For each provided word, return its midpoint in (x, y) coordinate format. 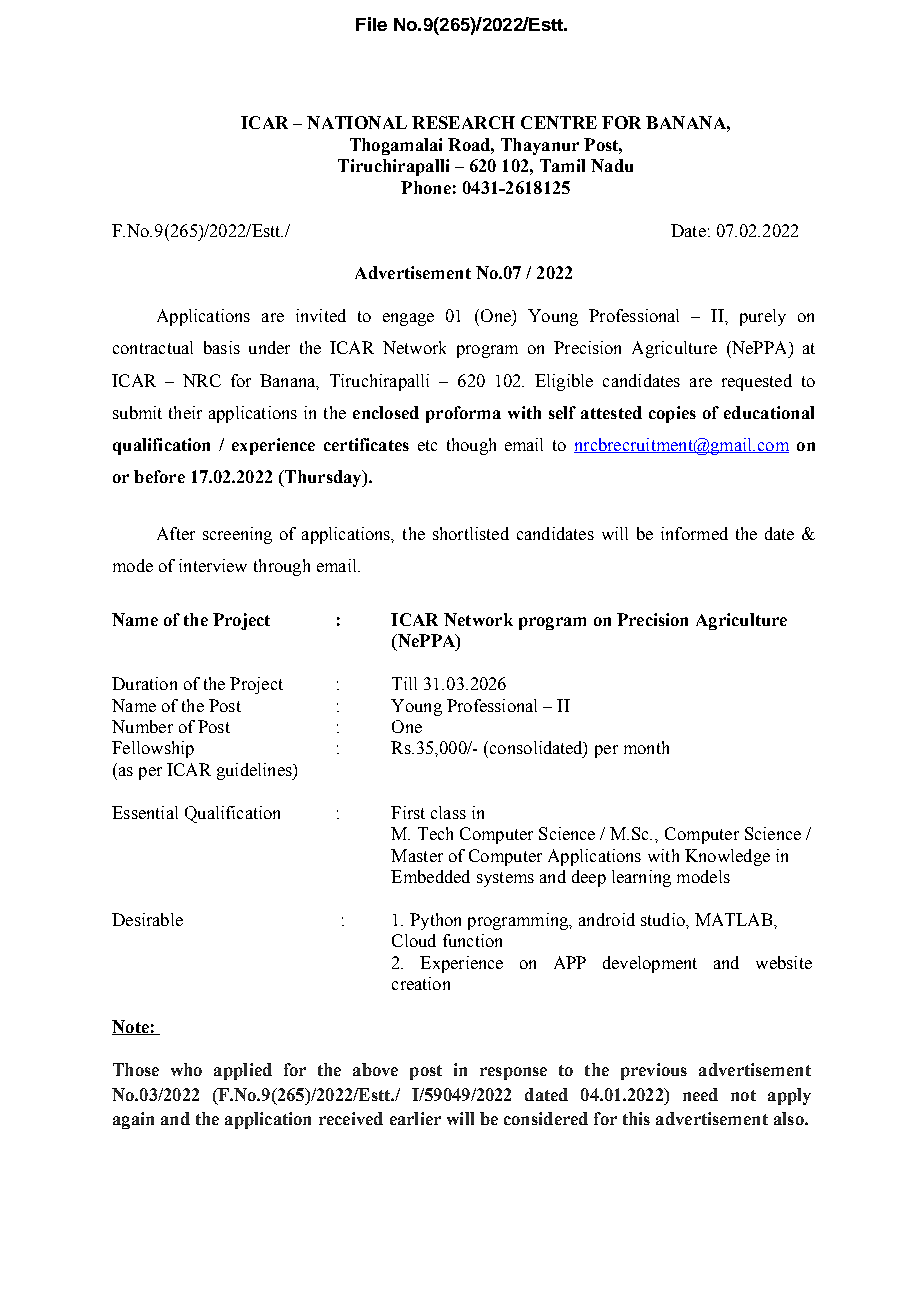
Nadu (612, 165)
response (513, 1073)
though (471, 446)
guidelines (255, 771)
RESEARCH (463, 122)
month (646, 747)
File (371, 24)
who (186, 1069)
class (448, 812)
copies (672, 414)
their (185, 412)
